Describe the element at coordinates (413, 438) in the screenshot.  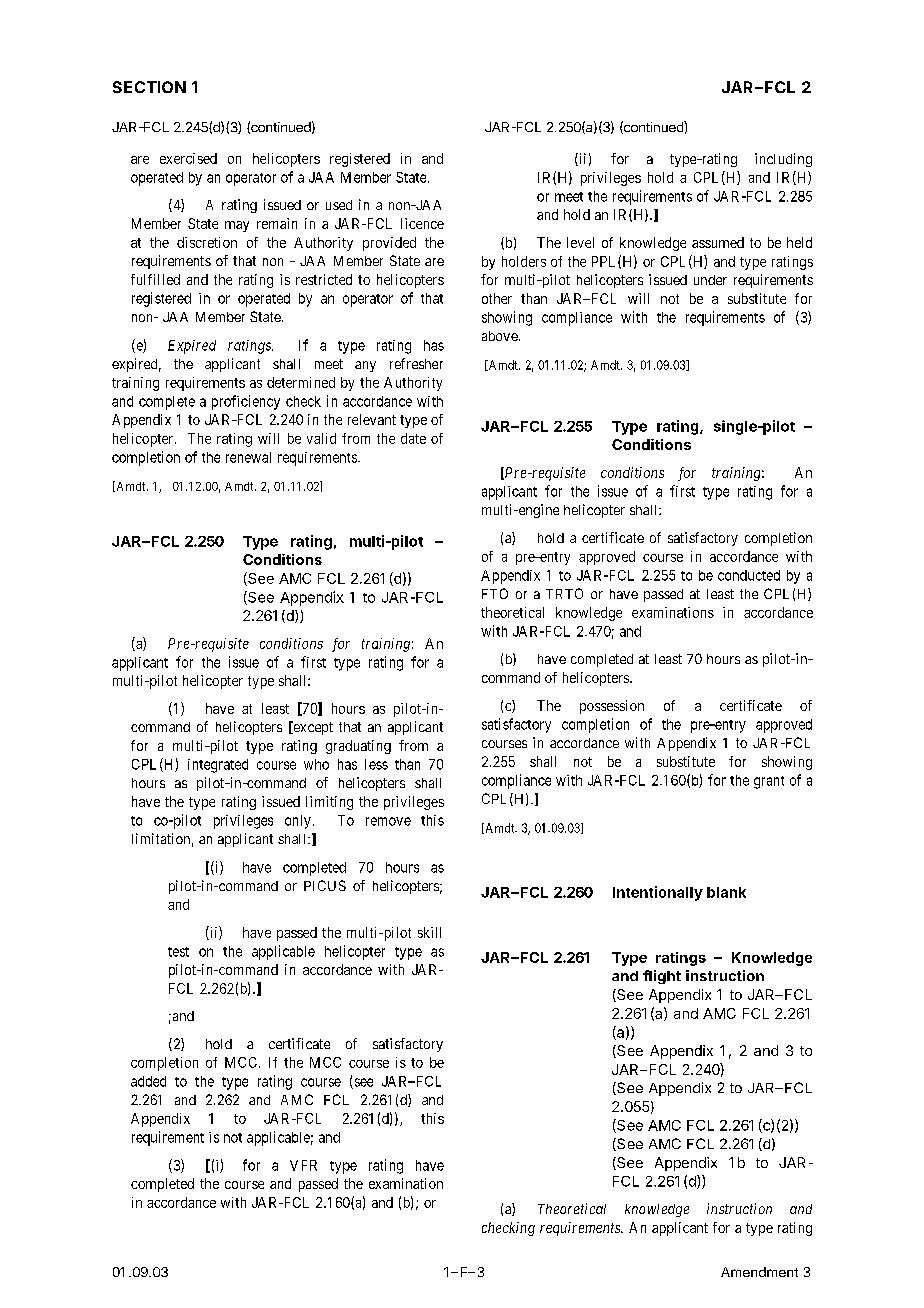
I see `date` at that location.
